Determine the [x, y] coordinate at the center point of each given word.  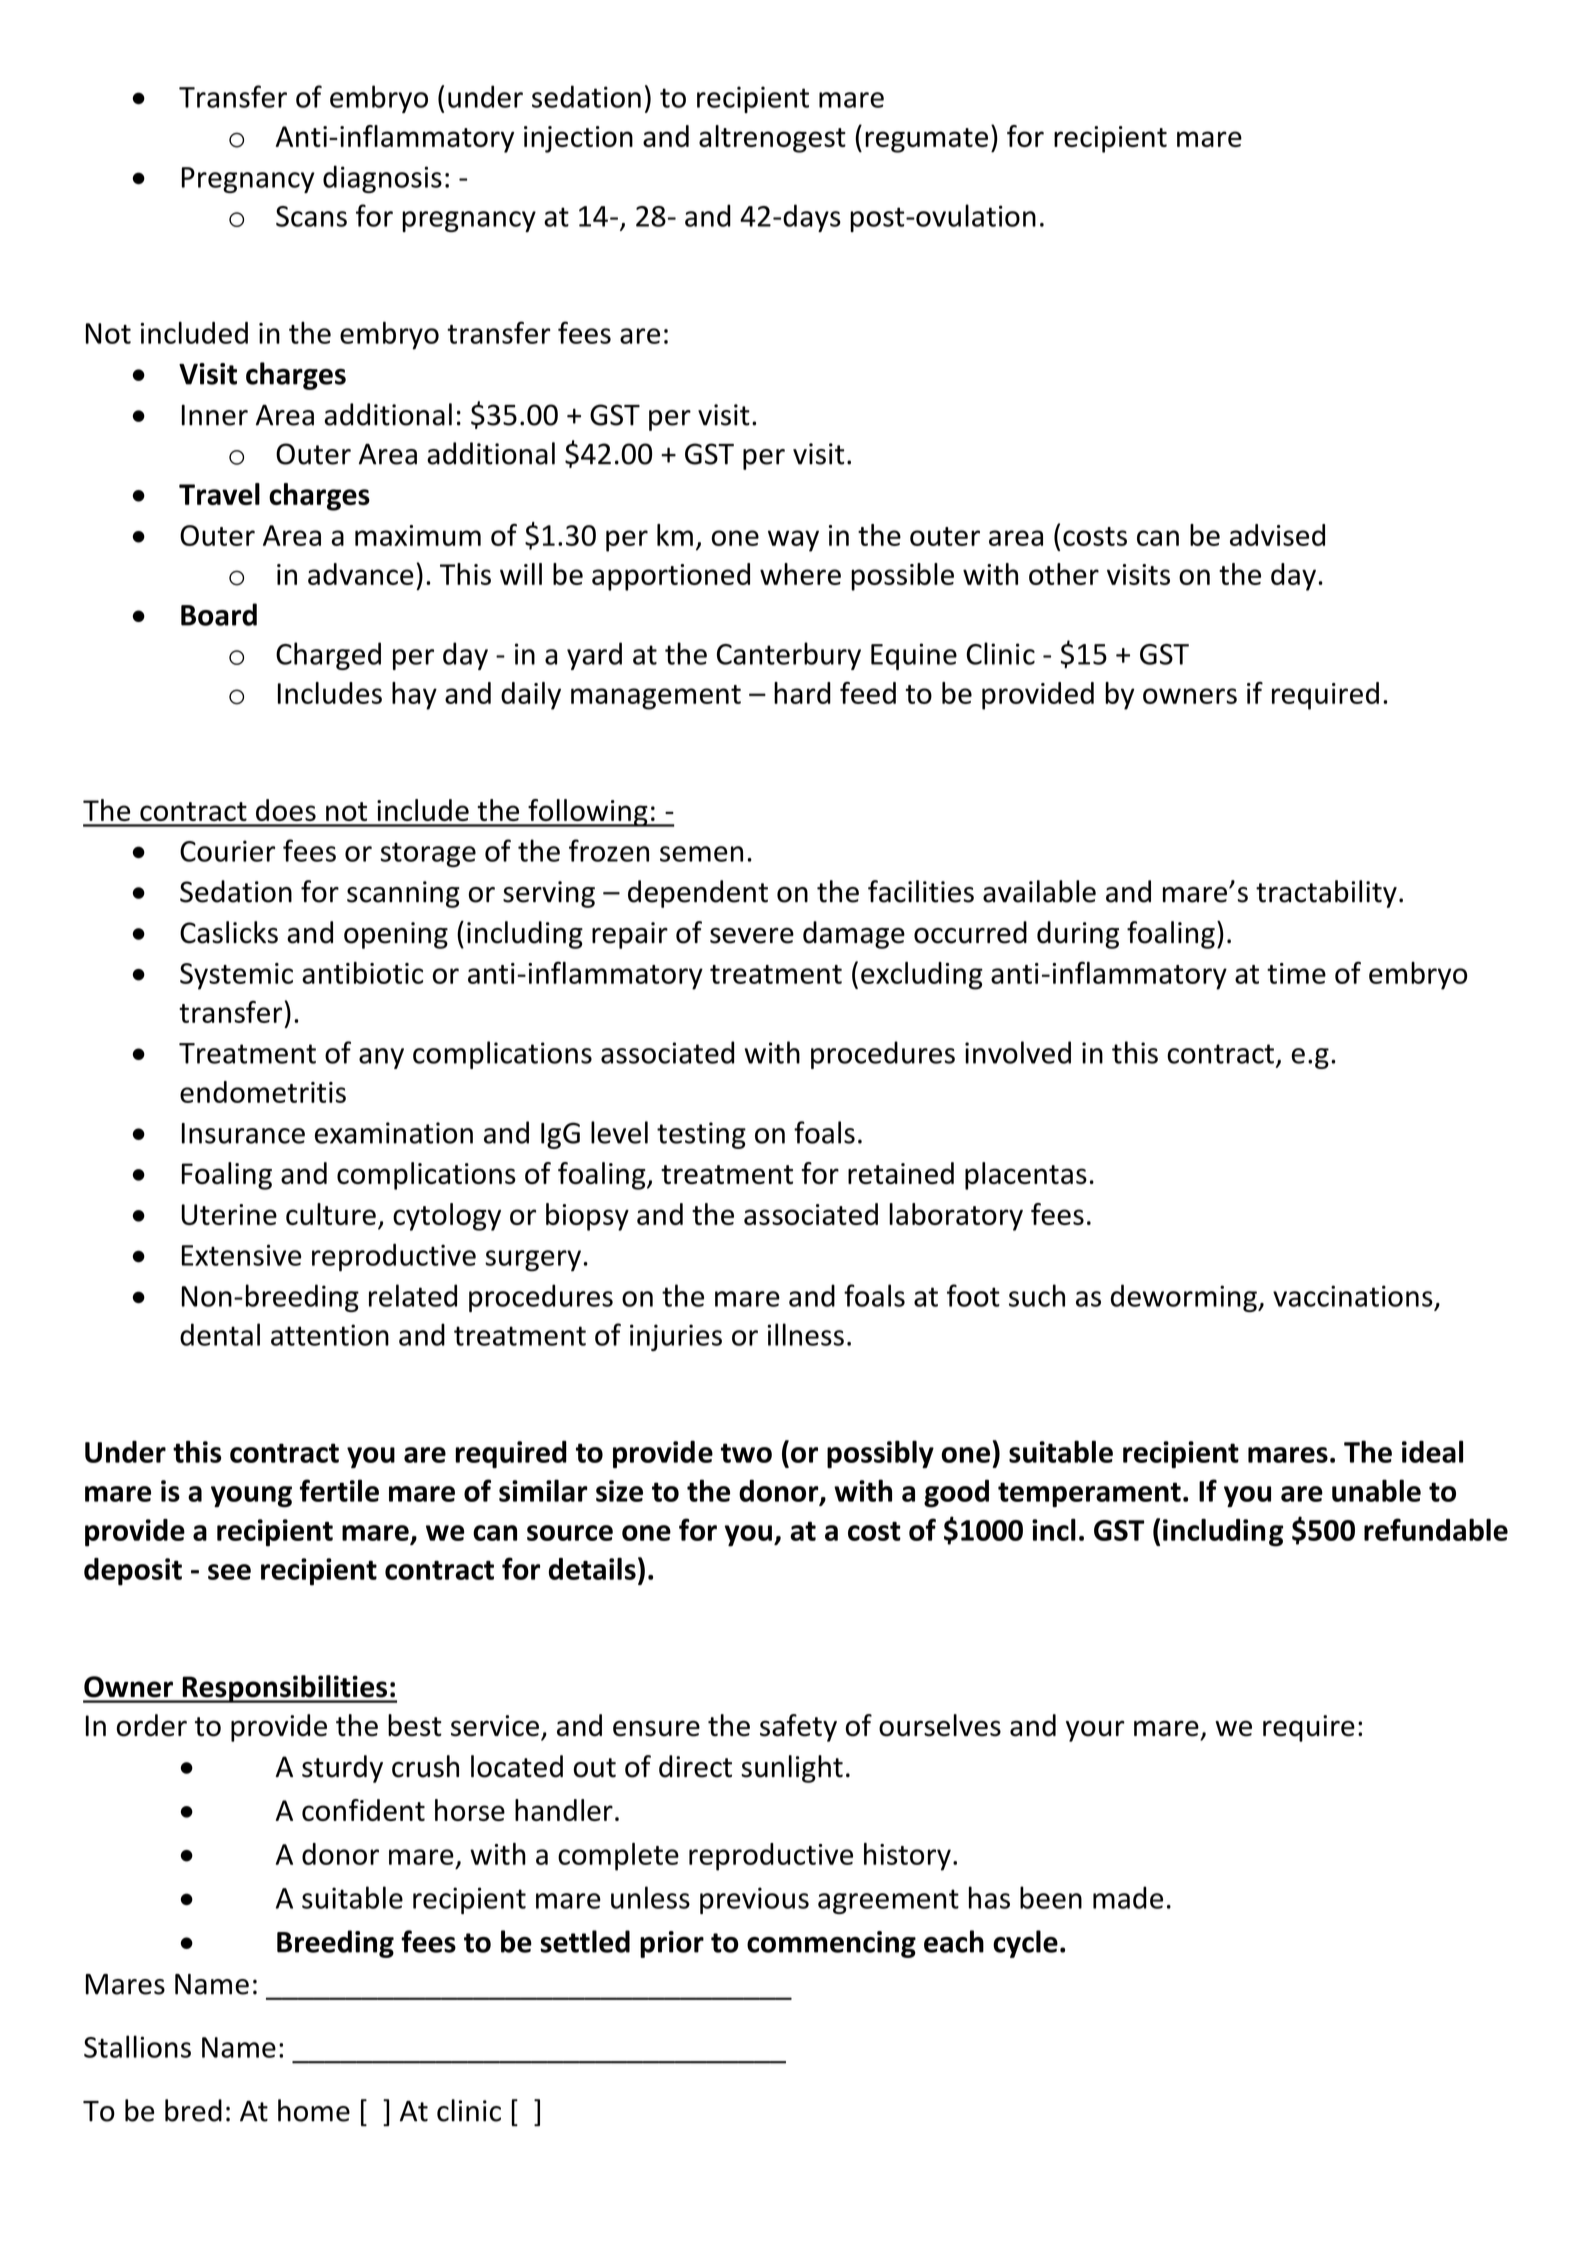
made [1128, 1897]
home [314, 2110]
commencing [831, 1944]
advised [1277, 535]
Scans [311, 216]
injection [578, 139]
